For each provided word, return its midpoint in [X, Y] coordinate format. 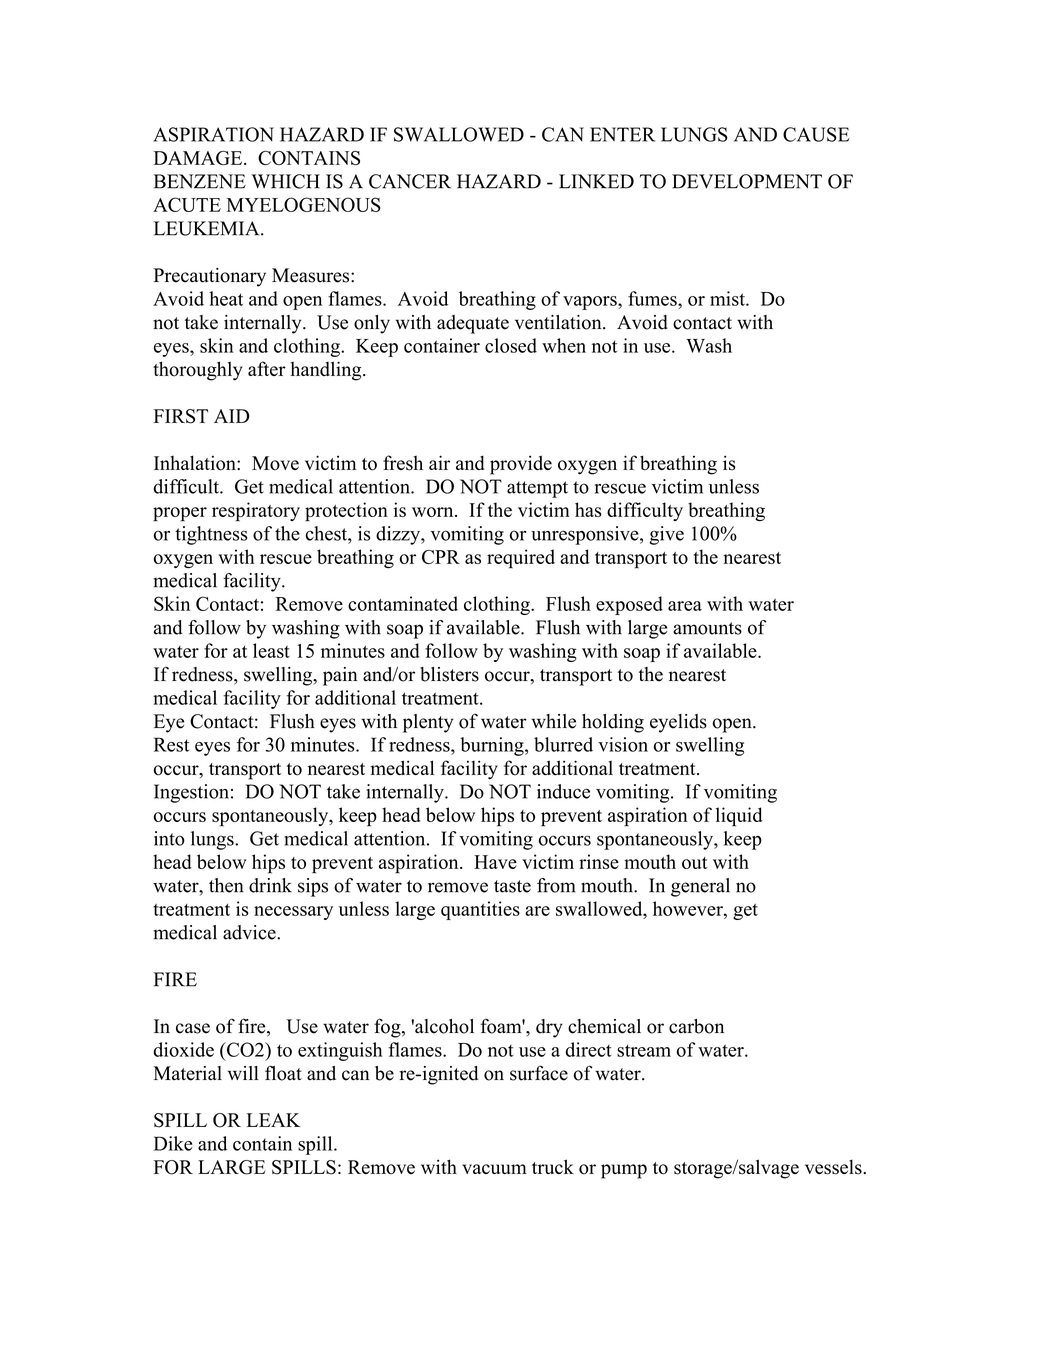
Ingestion [191, 793]
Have [495, 862]
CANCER [410, 181]
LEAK [273, 1120]
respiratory [256, 512]
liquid [739, 817]
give [666, 535]
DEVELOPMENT [747, 181]
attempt [537, 489]
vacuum [494, 1169]
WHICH [285, 181]
